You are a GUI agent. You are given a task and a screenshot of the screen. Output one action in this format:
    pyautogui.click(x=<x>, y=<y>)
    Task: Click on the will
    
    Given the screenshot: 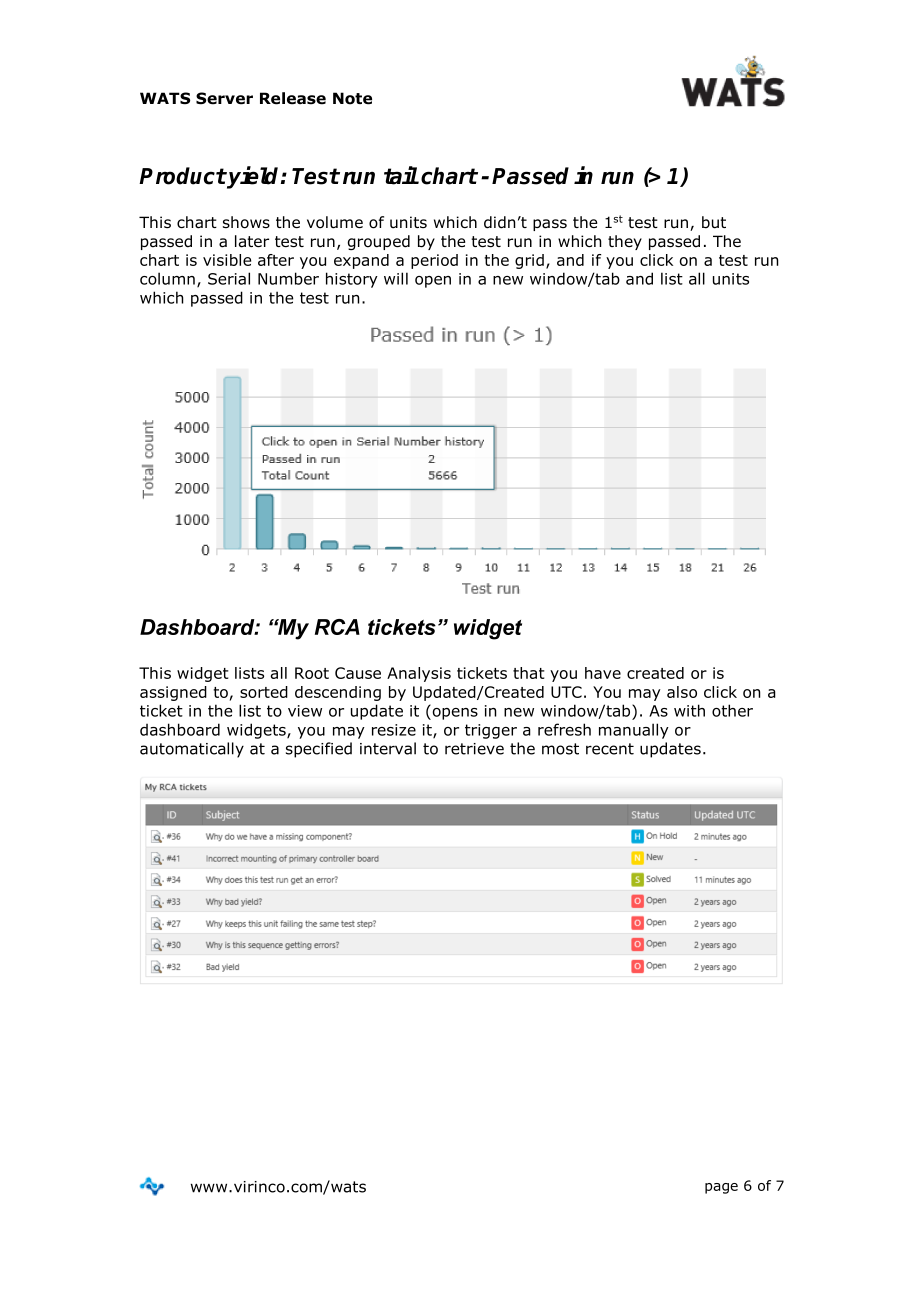 What is the action you would take?
    pyautogui.click(x=396, y=278)
